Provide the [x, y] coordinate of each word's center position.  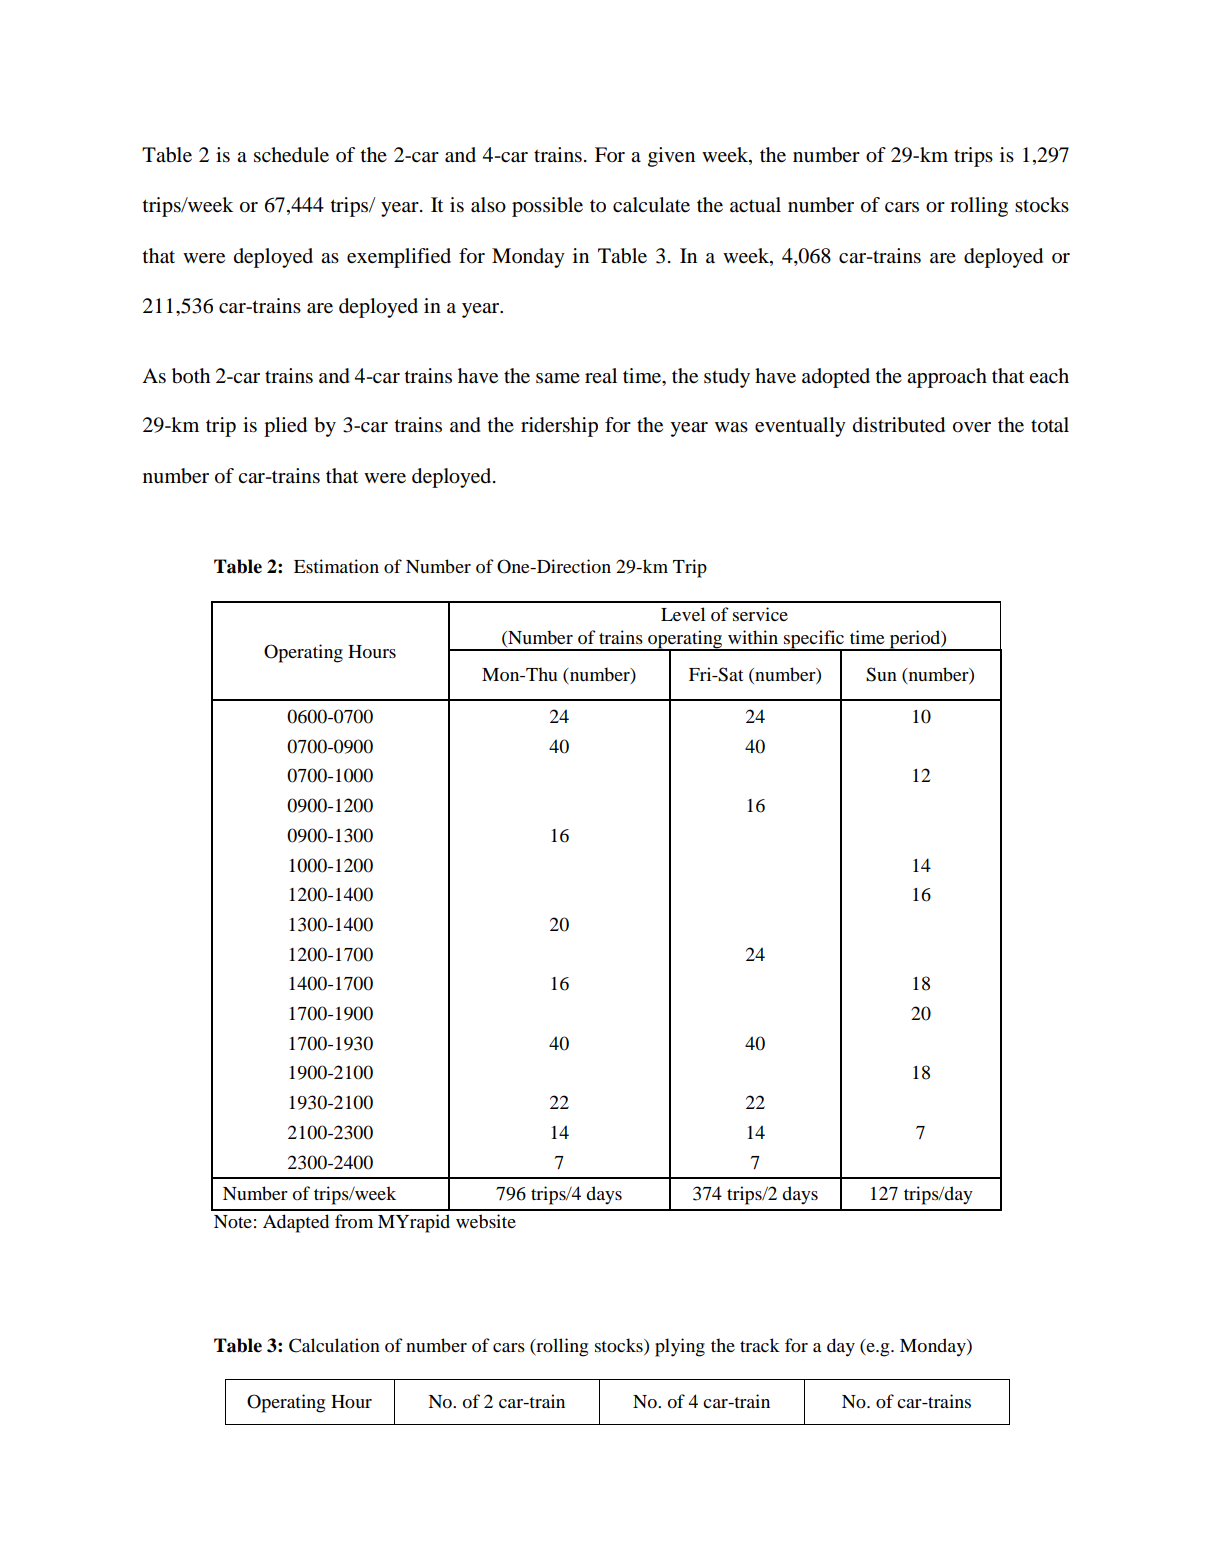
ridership [559, 427]
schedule [291, 155]
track [760, 1345]
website [486, 1221]
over [972, 427]
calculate [651, 205]
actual [755, 205]
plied [285, 427]
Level [683, 614]
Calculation [334, 1345]
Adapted [296, 1223]
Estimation [336, 566]
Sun [881, 674]
